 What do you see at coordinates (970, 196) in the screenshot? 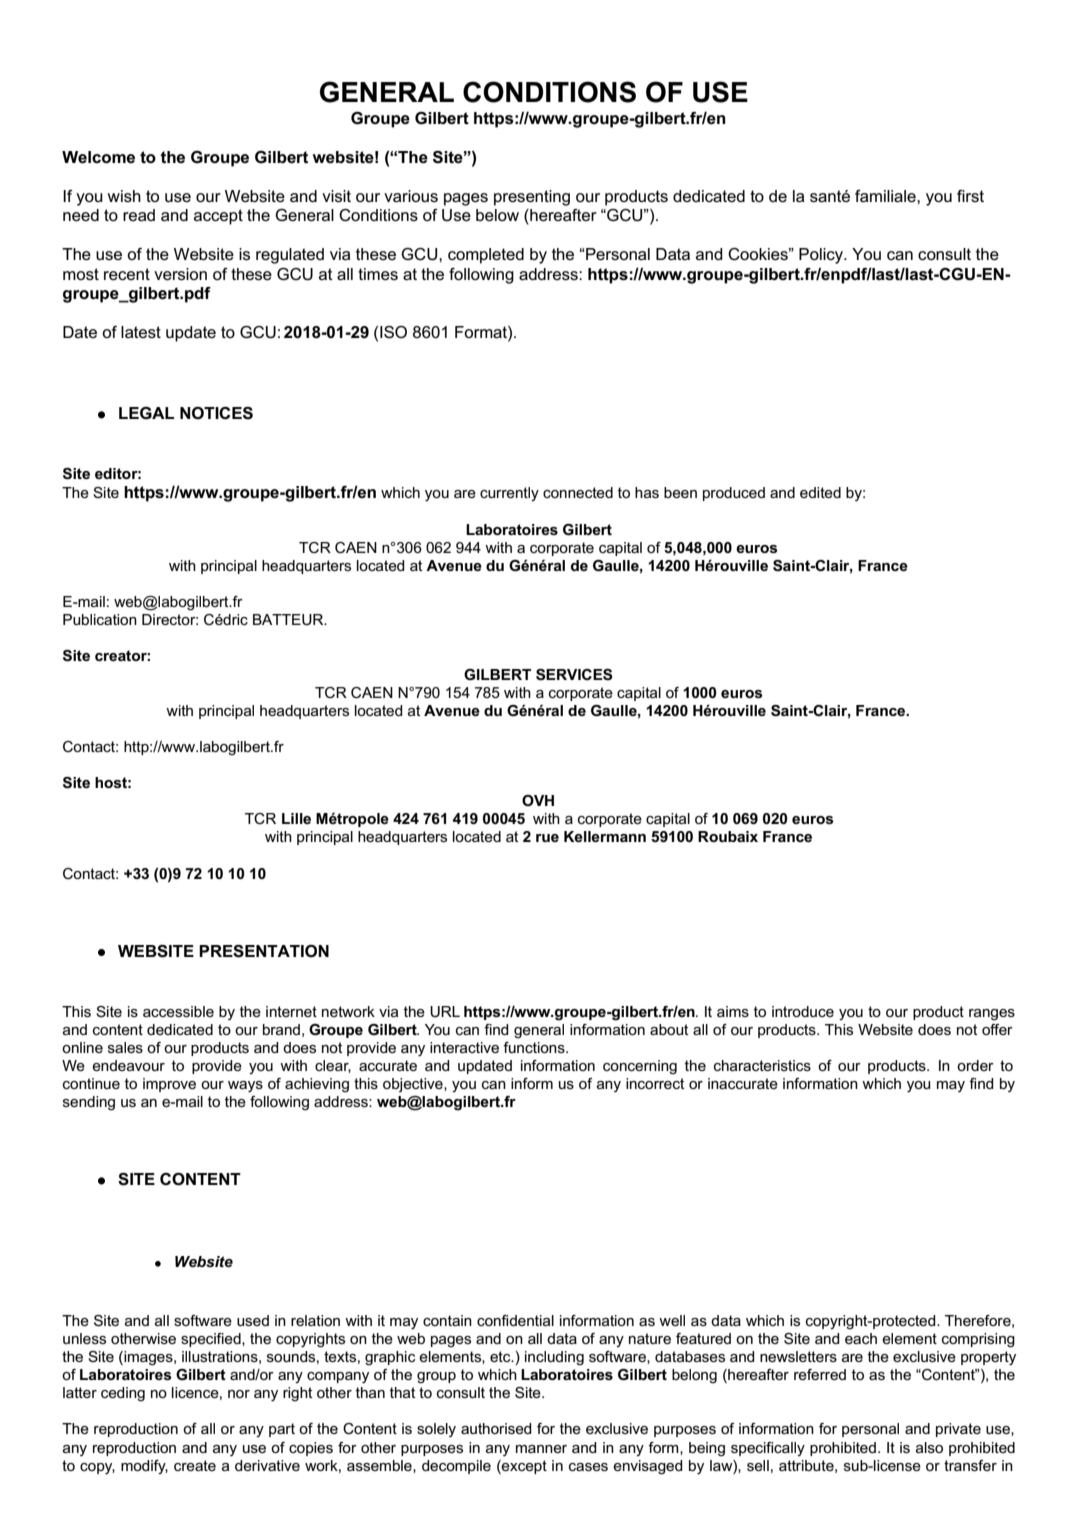
I see `first` at bounding box center [970, 196].
